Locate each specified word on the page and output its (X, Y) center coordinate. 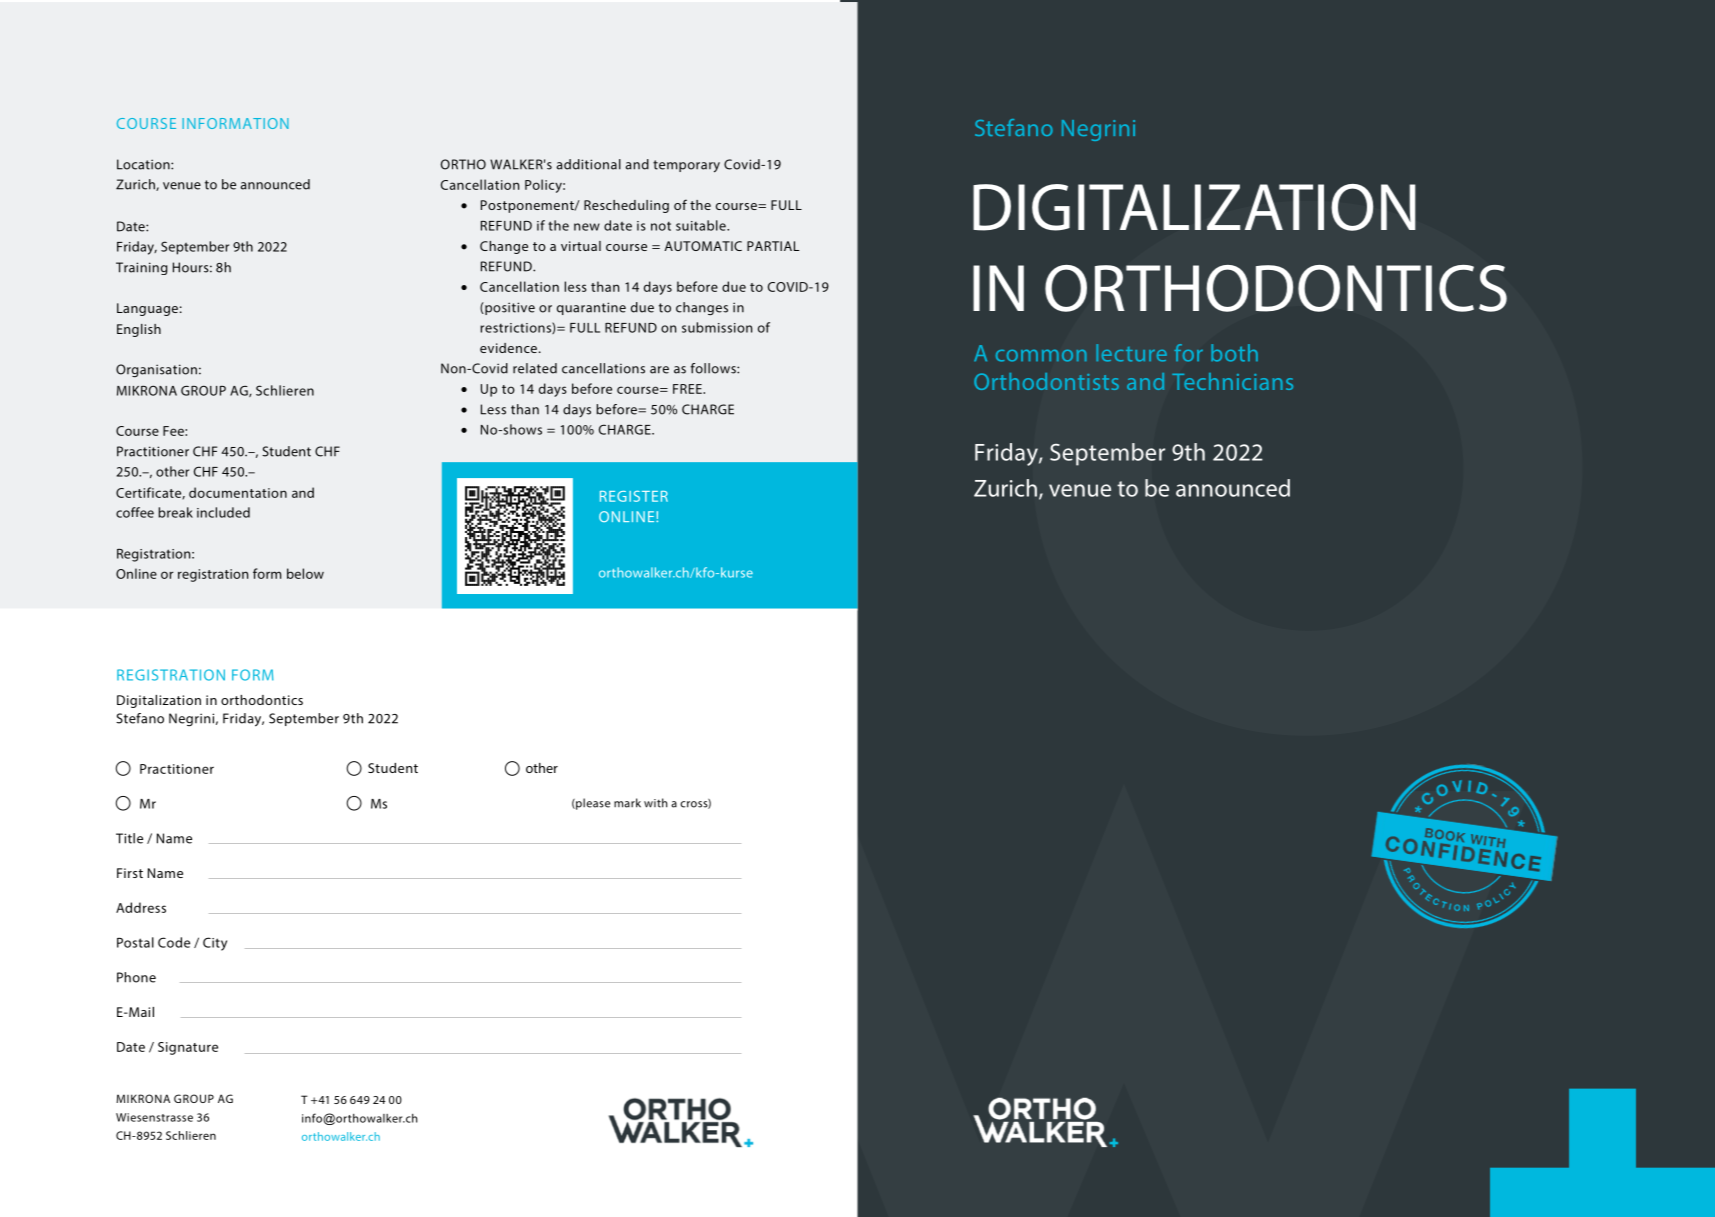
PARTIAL (773, 246)
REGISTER (634, 496)
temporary (686, 166)
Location (144, 164)
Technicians (1232, 381)
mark (627, 803)
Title (129, 838)
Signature (188, 1048)
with (656, 803)
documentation (238, 492)
